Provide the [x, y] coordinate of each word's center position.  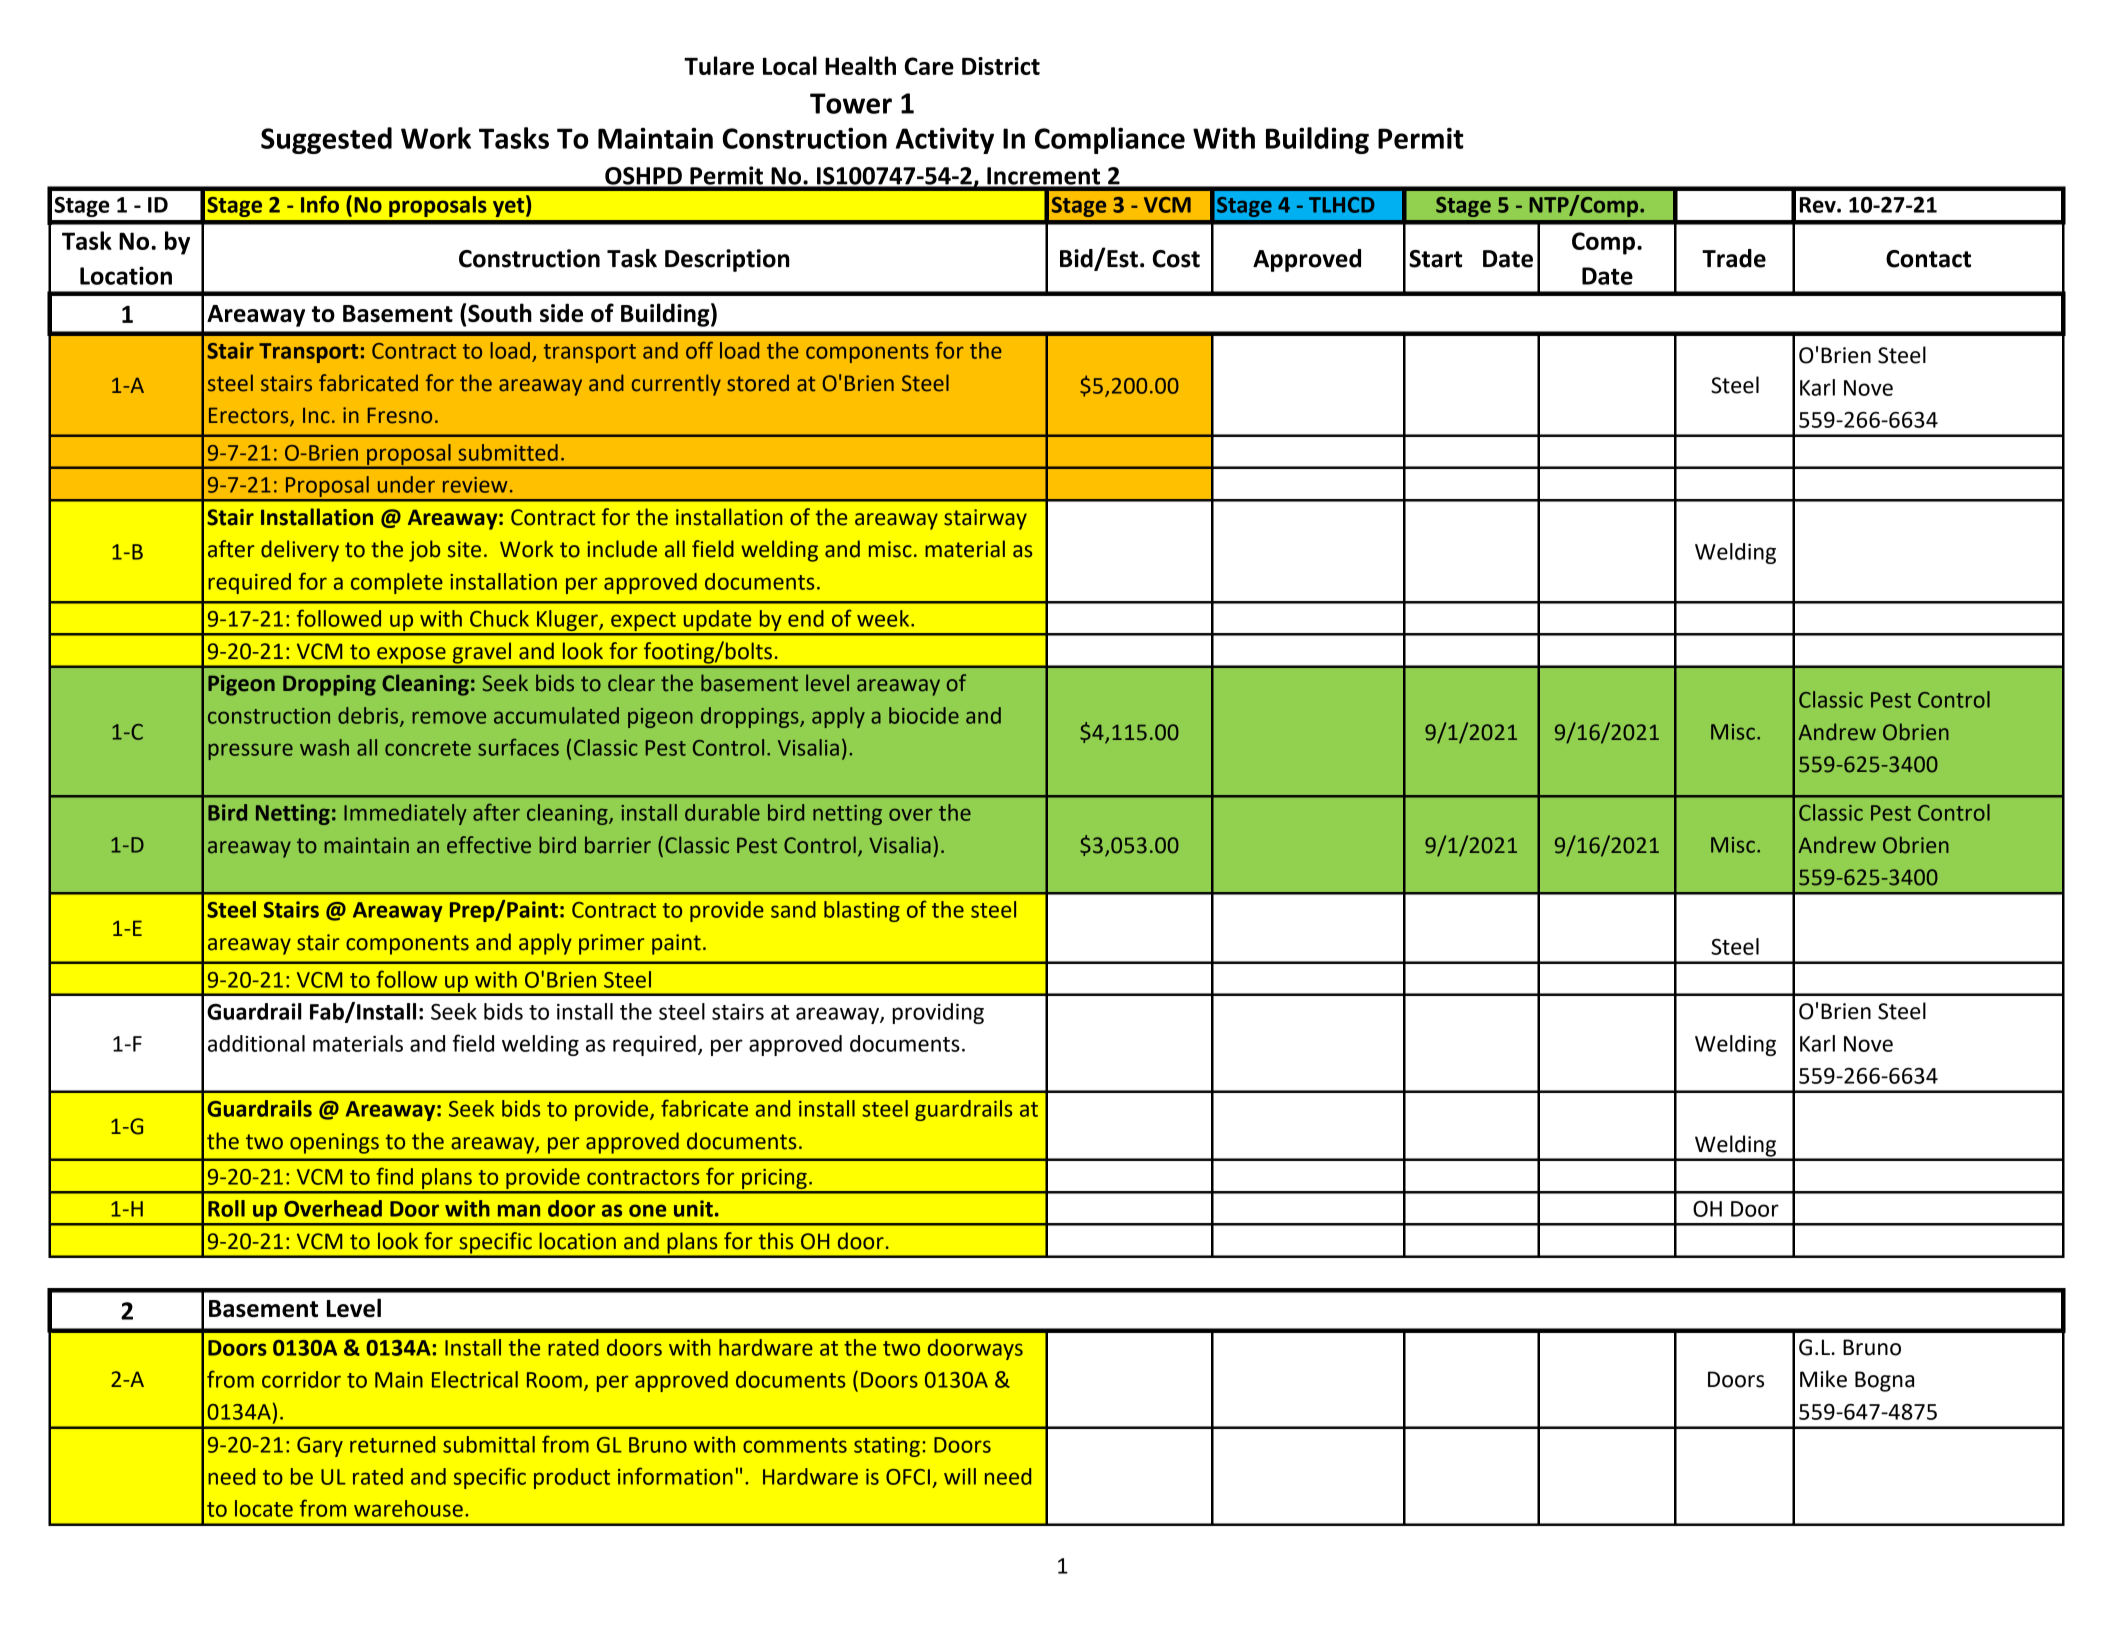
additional [256, 1043]
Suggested [326, 140]
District [1001, 66]
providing [938, 1013]
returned [392, 1444]
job [424, 551]
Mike [1823, 1379]
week [884, 618]
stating [887, 1447]
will [960, 1476]
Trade [1734, 258]
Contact [1928, 259]
